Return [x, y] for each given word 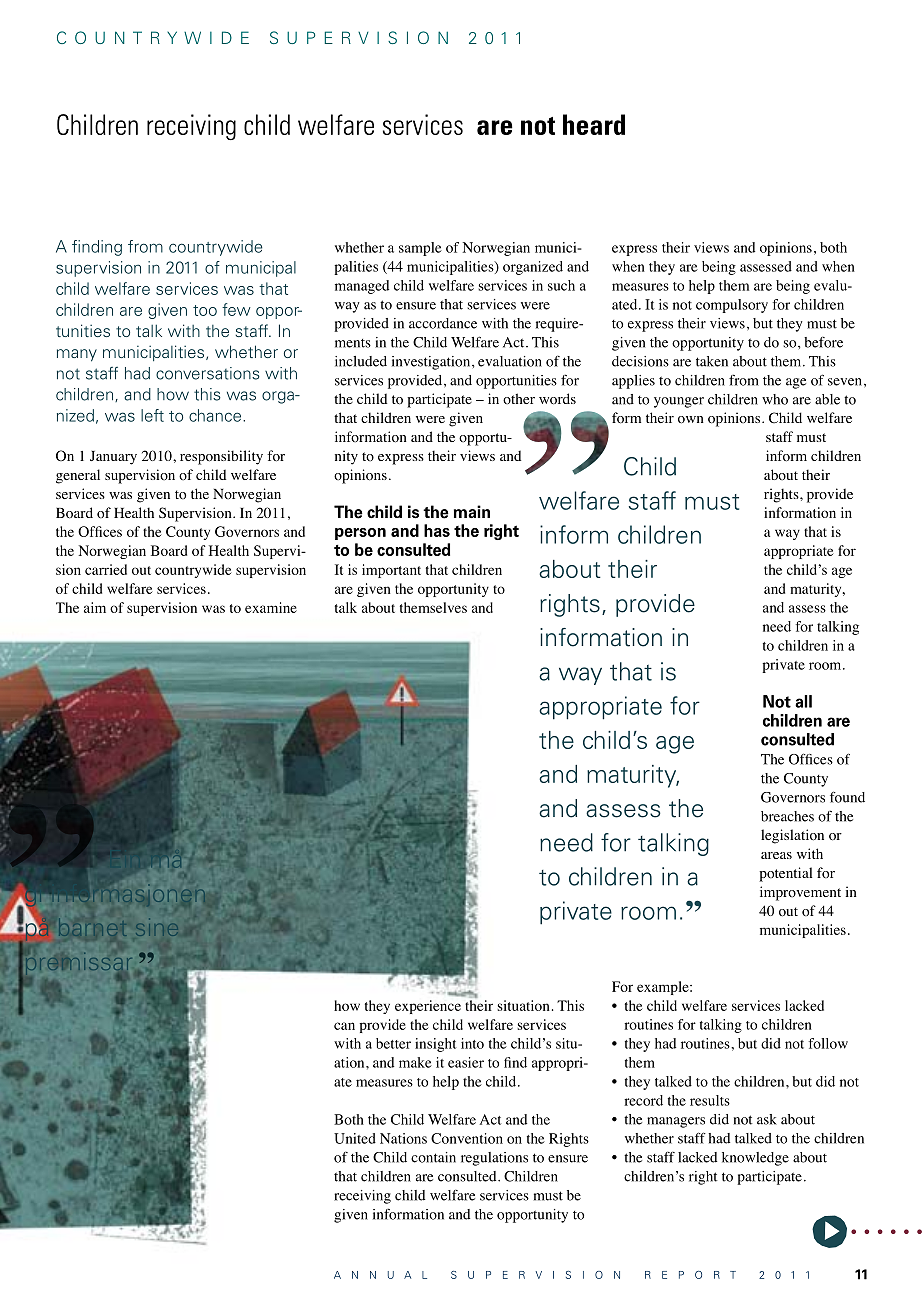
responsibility [221, 457]
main [472, 511]
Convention [467, 1138]
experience [428, 1007]
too [205, 310]
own [691, 420]
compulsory [732, 306]
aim [95, 607]
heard [594, 124]
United [355, 1138]
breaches [787, 816]
